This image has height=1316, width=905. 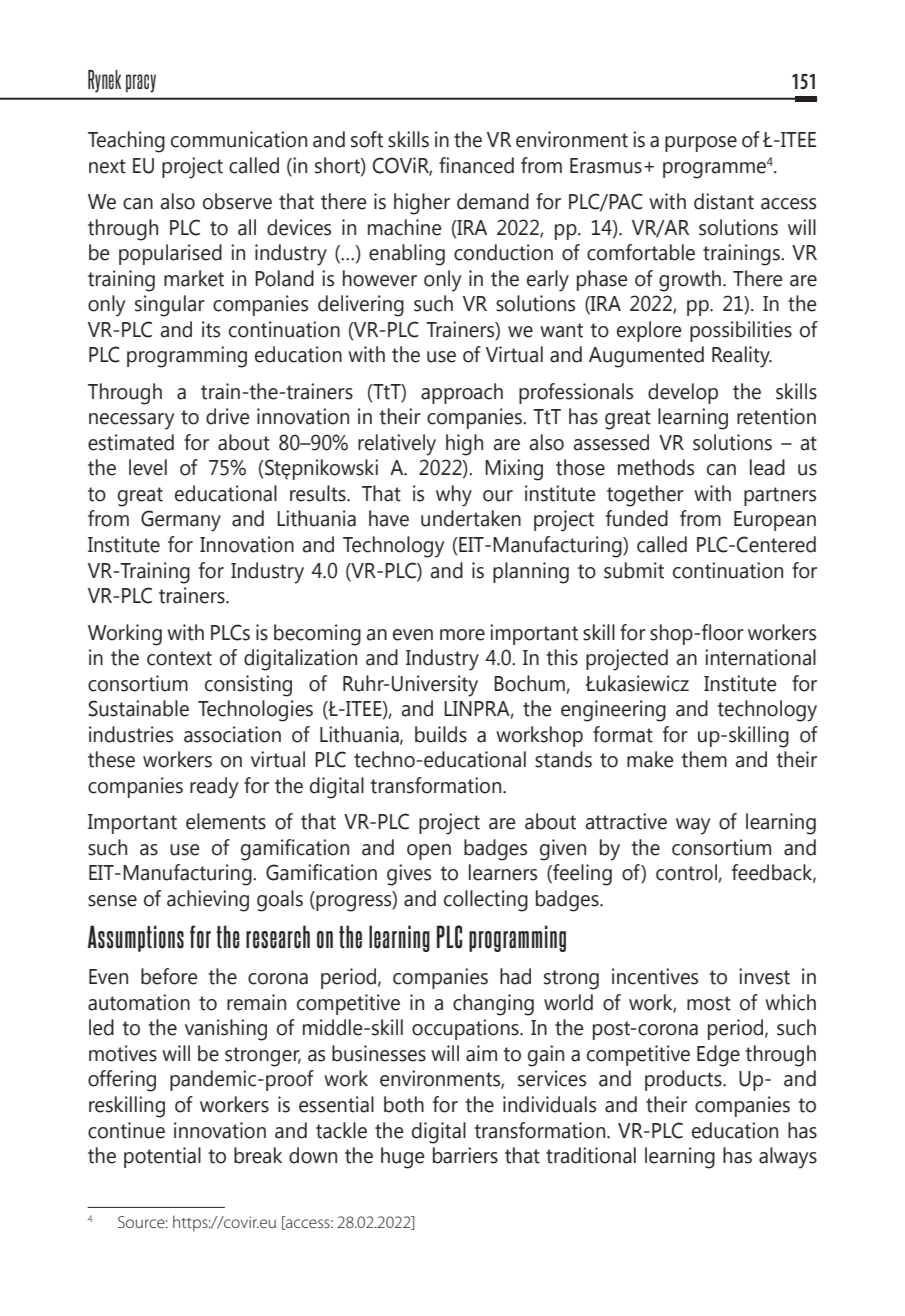 What do you see at coordinates (462, 635) in the image?
I see `more` at bounding box center [462, 635].
